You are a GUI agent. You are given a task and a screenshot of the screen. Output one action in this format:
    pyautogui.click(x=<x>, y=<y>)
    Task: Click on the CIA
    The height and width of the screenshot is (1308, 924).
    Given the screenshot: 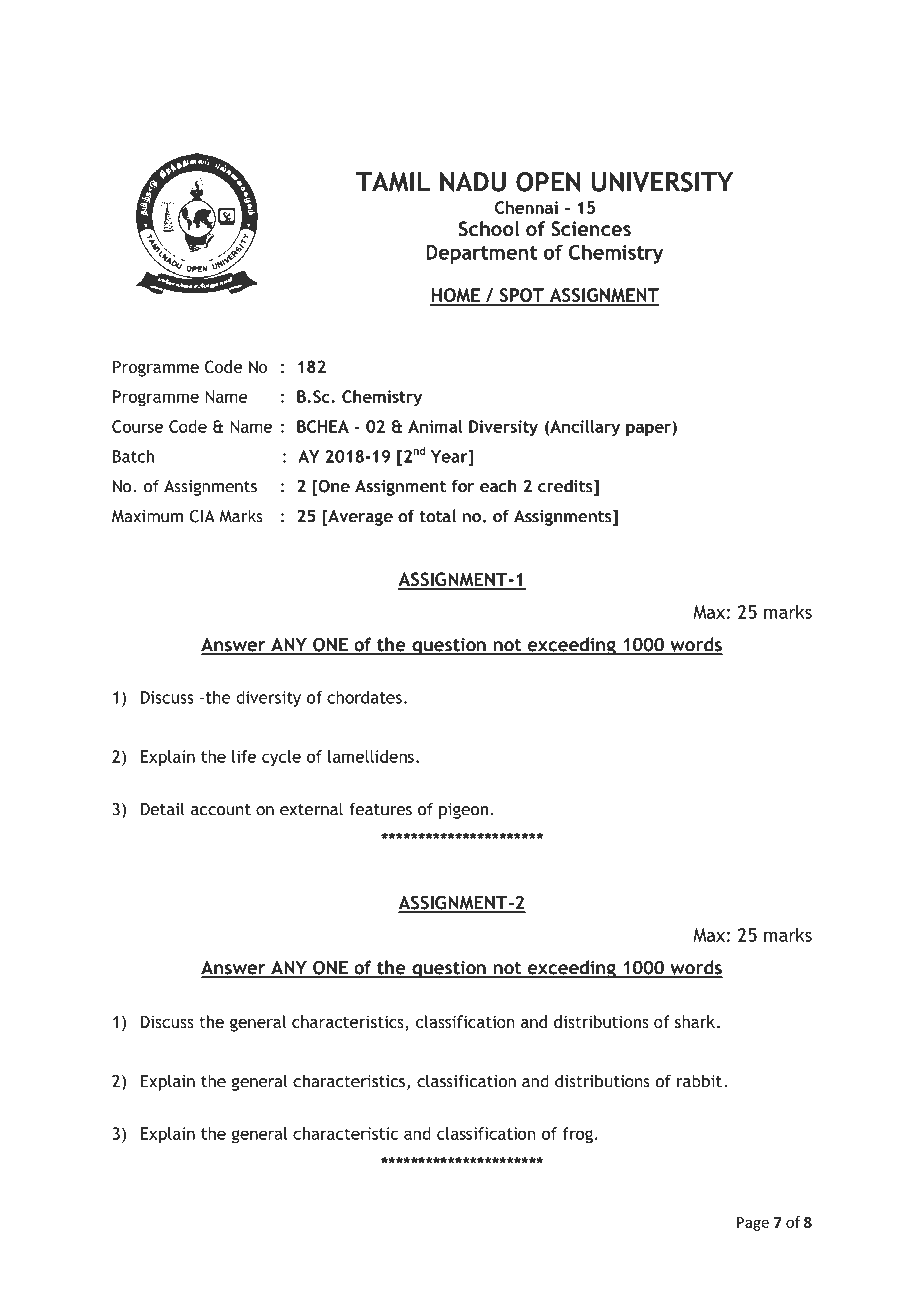 What is the action you would take?
    pyautogui.click(x=202, y=516)
